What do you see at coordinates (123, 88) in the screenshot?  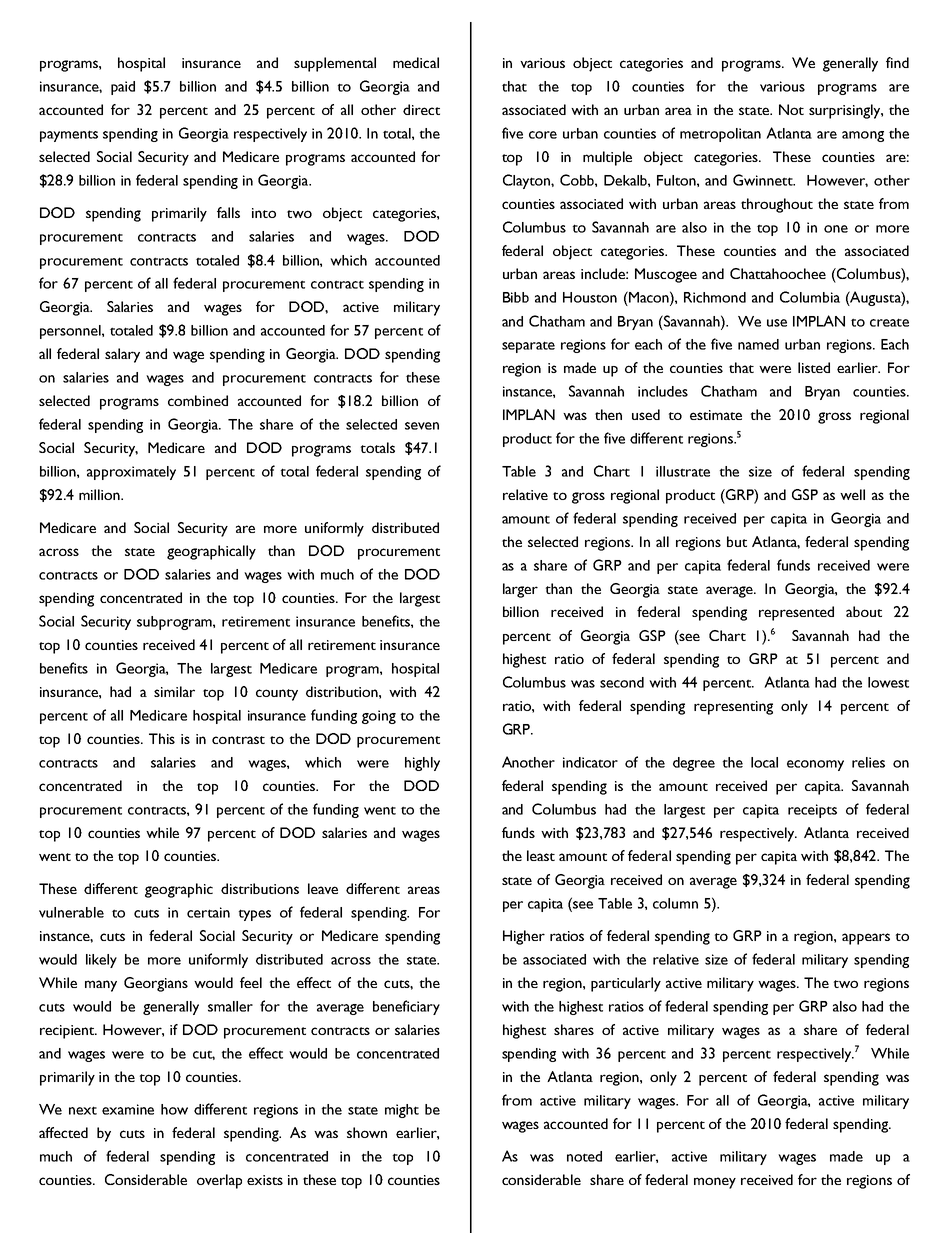 I see `paid` at bounding box center [123, 88].
